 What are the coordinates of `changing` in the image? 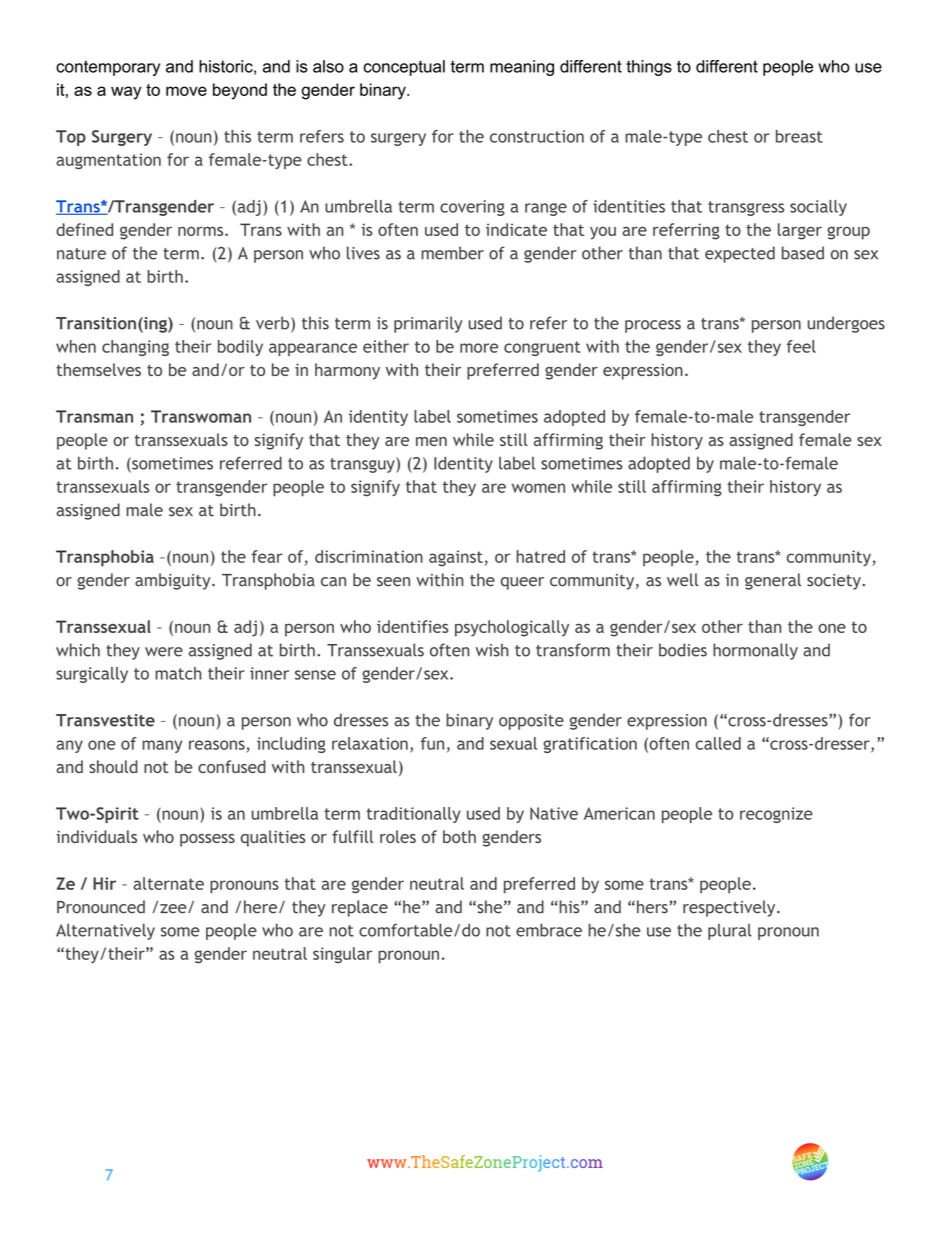 It's located at (135, 348).
